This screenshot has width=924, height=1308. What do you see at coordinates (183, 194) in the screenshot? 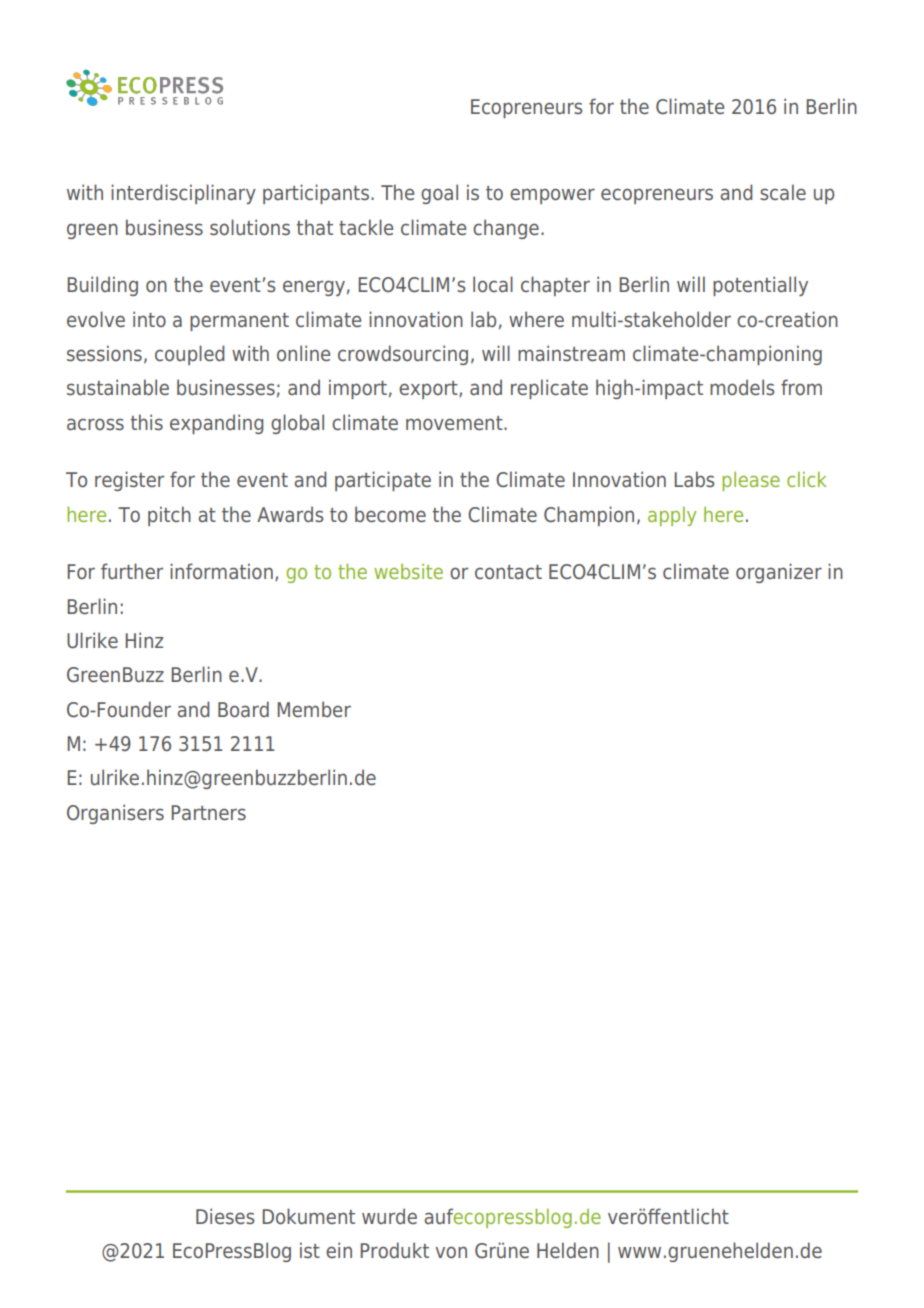
I see `interdisciplinary` at bounding box center [183, 194].
